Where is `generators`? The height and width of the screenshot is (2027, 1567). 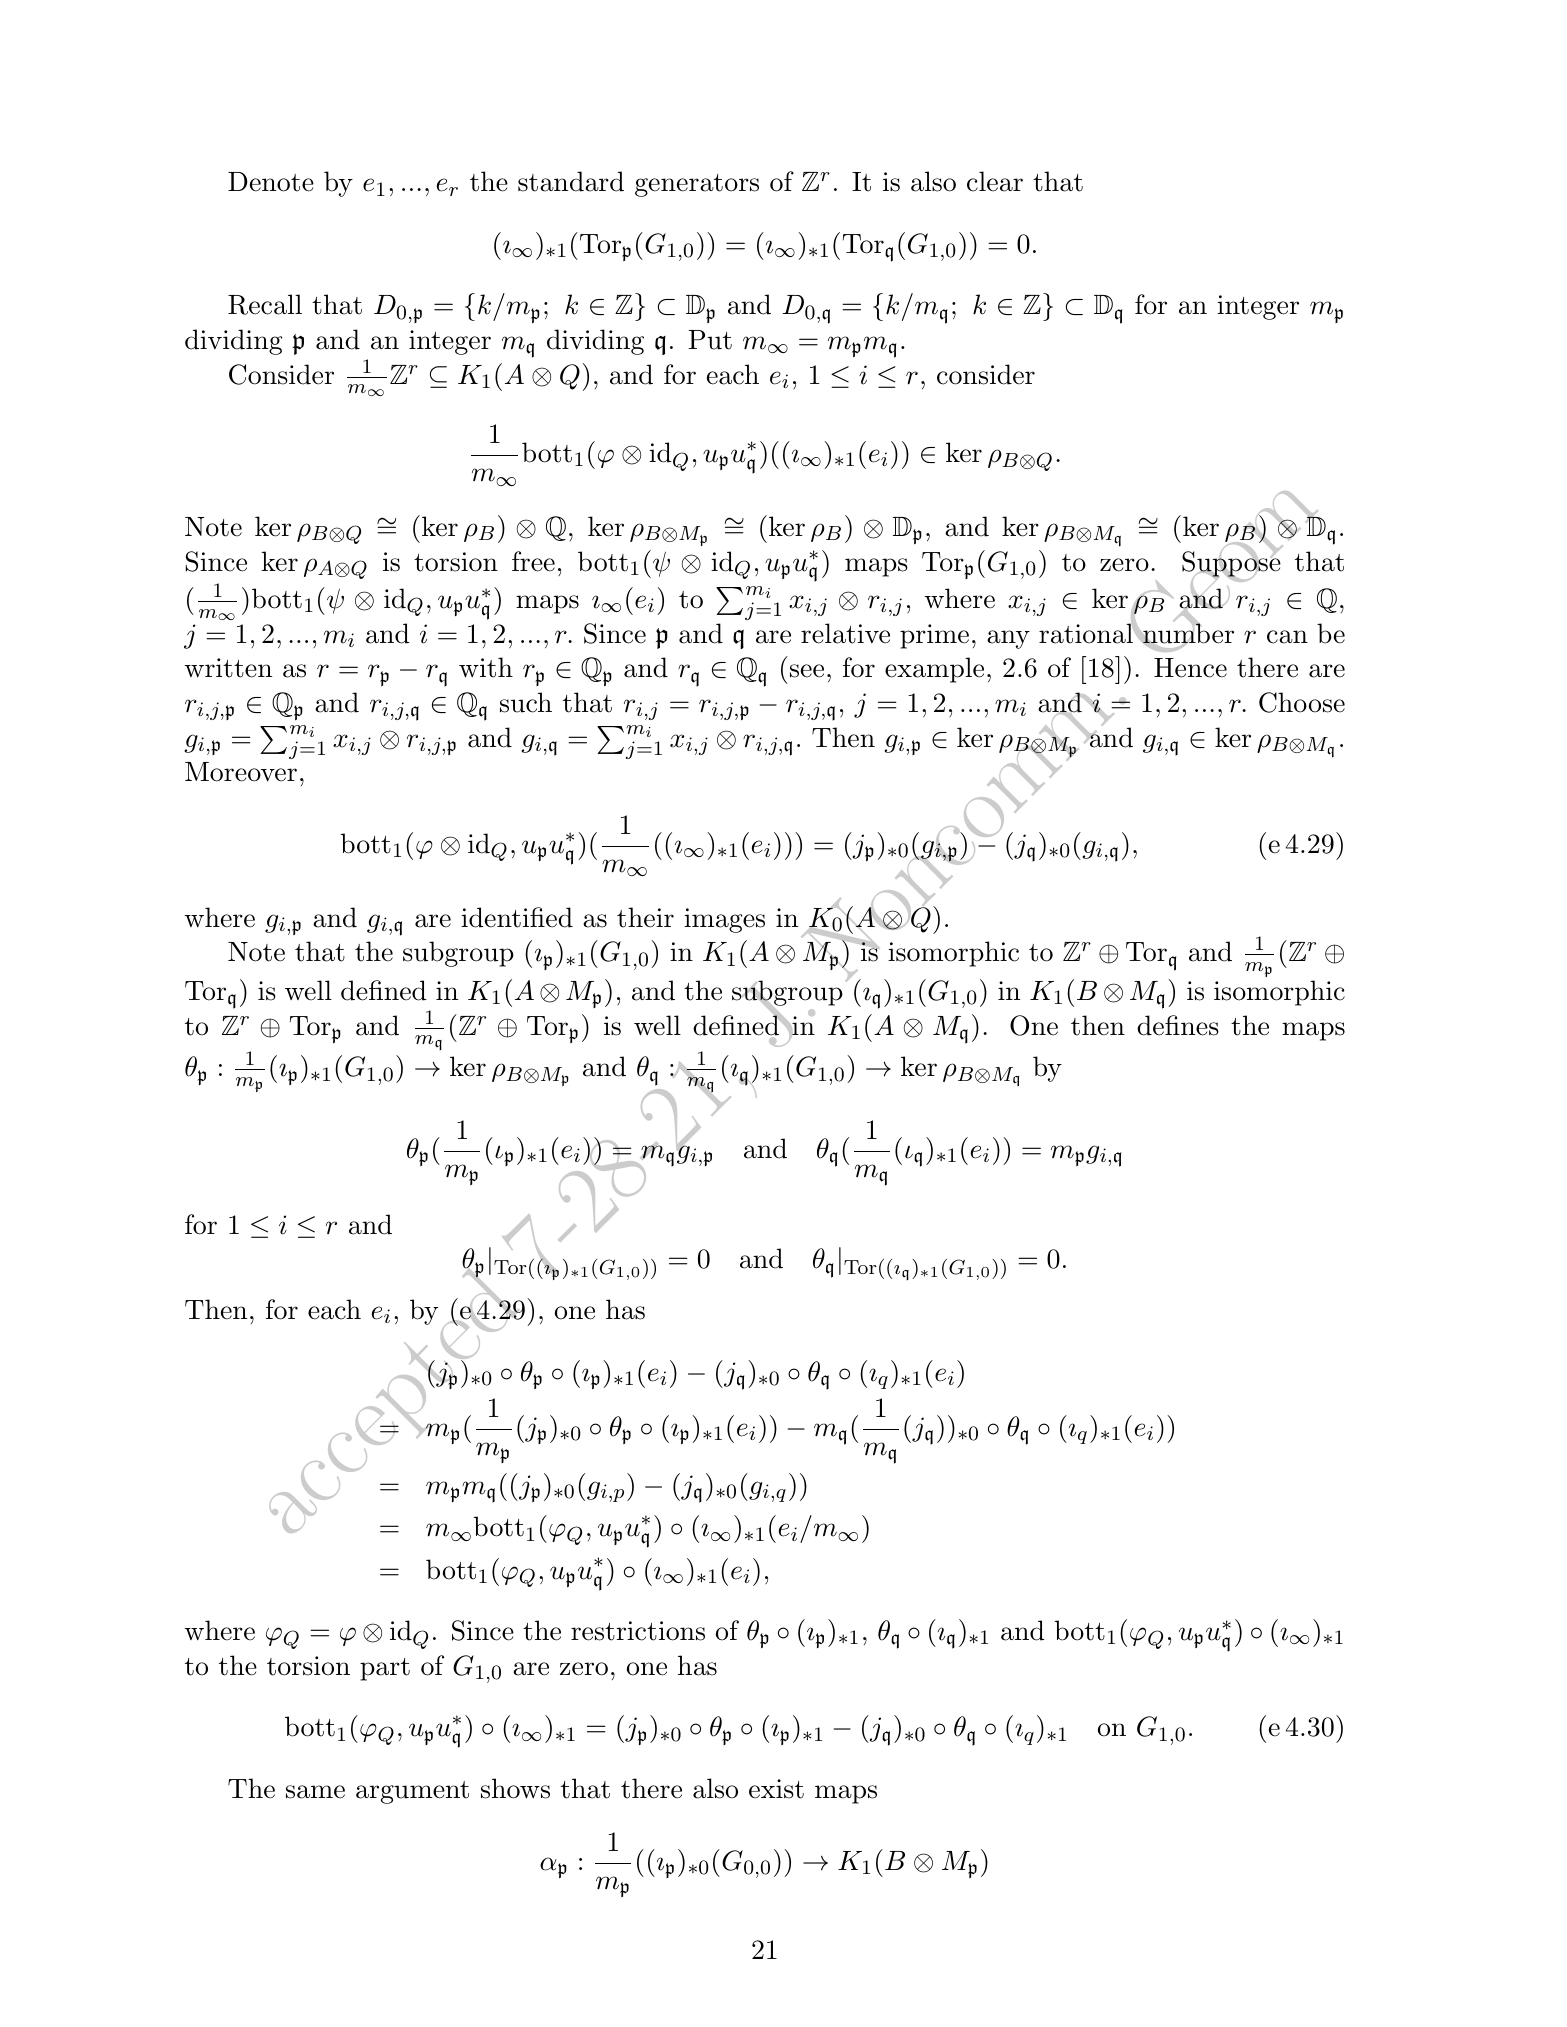
generators is located at coordinates (697, 185).
